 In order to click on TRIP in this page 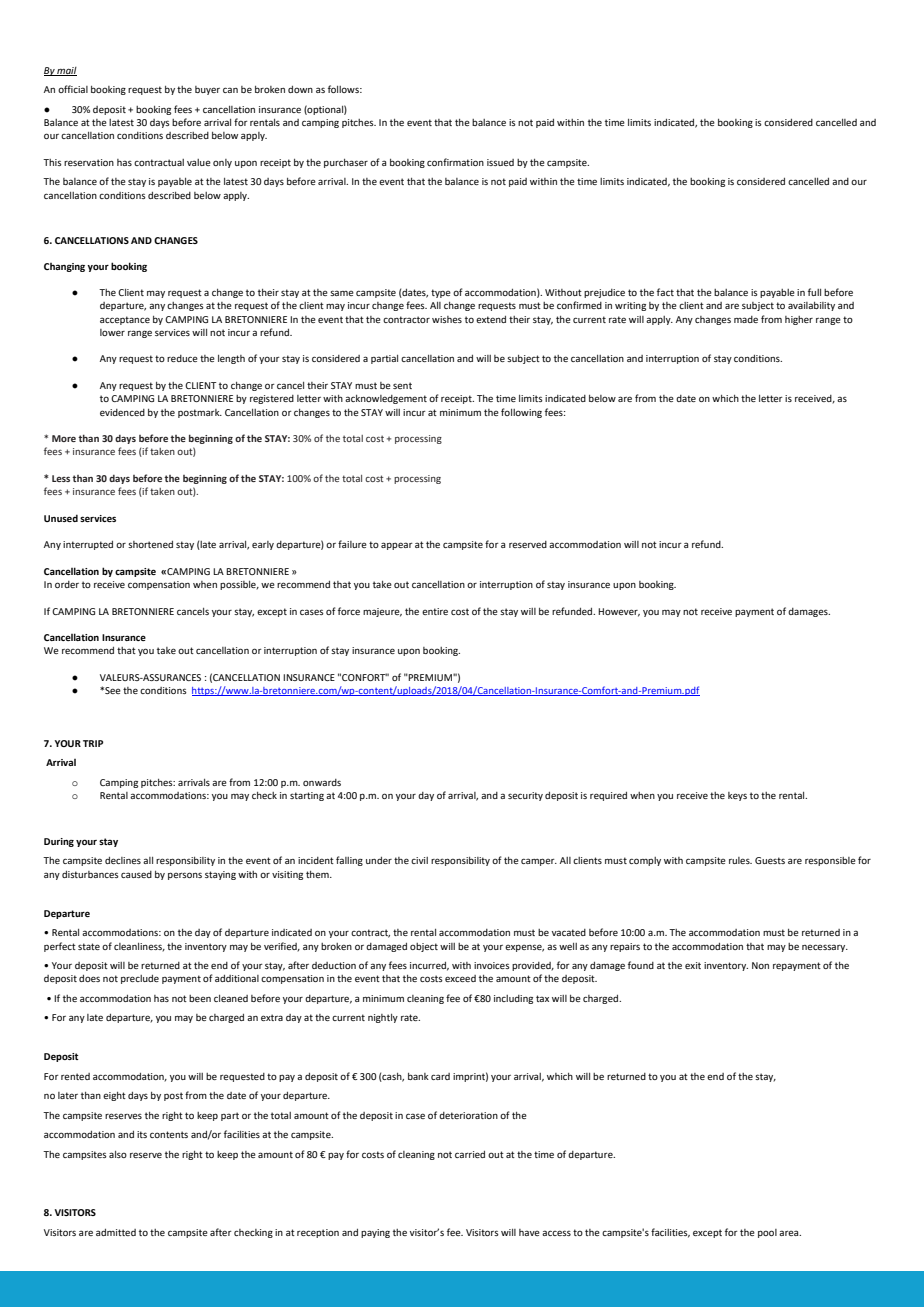, I will do `click(93, 743)`.
